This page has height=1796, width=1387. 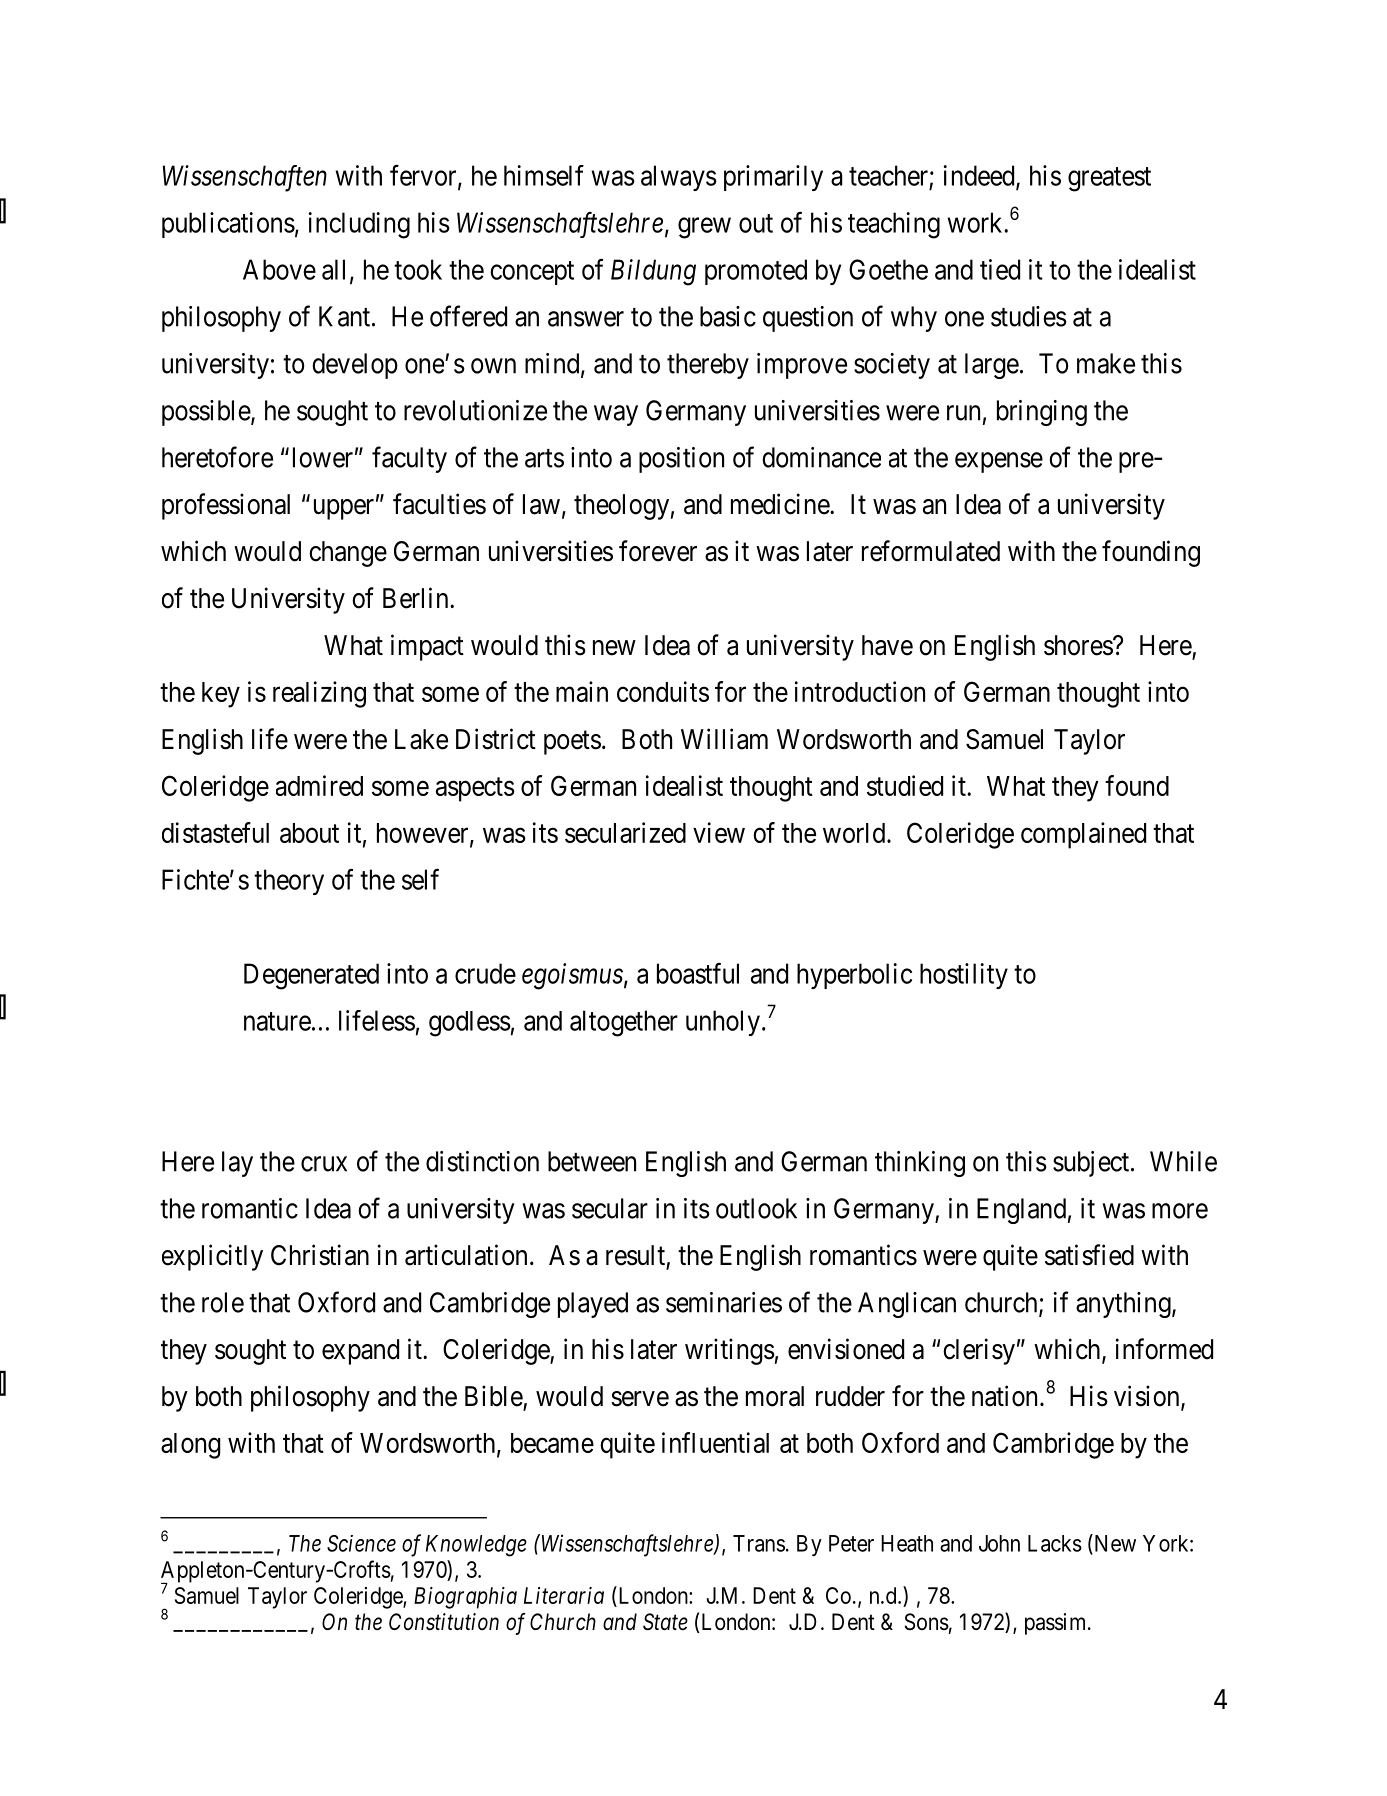 I want to click on Science, so click(x=361, y=1543).
